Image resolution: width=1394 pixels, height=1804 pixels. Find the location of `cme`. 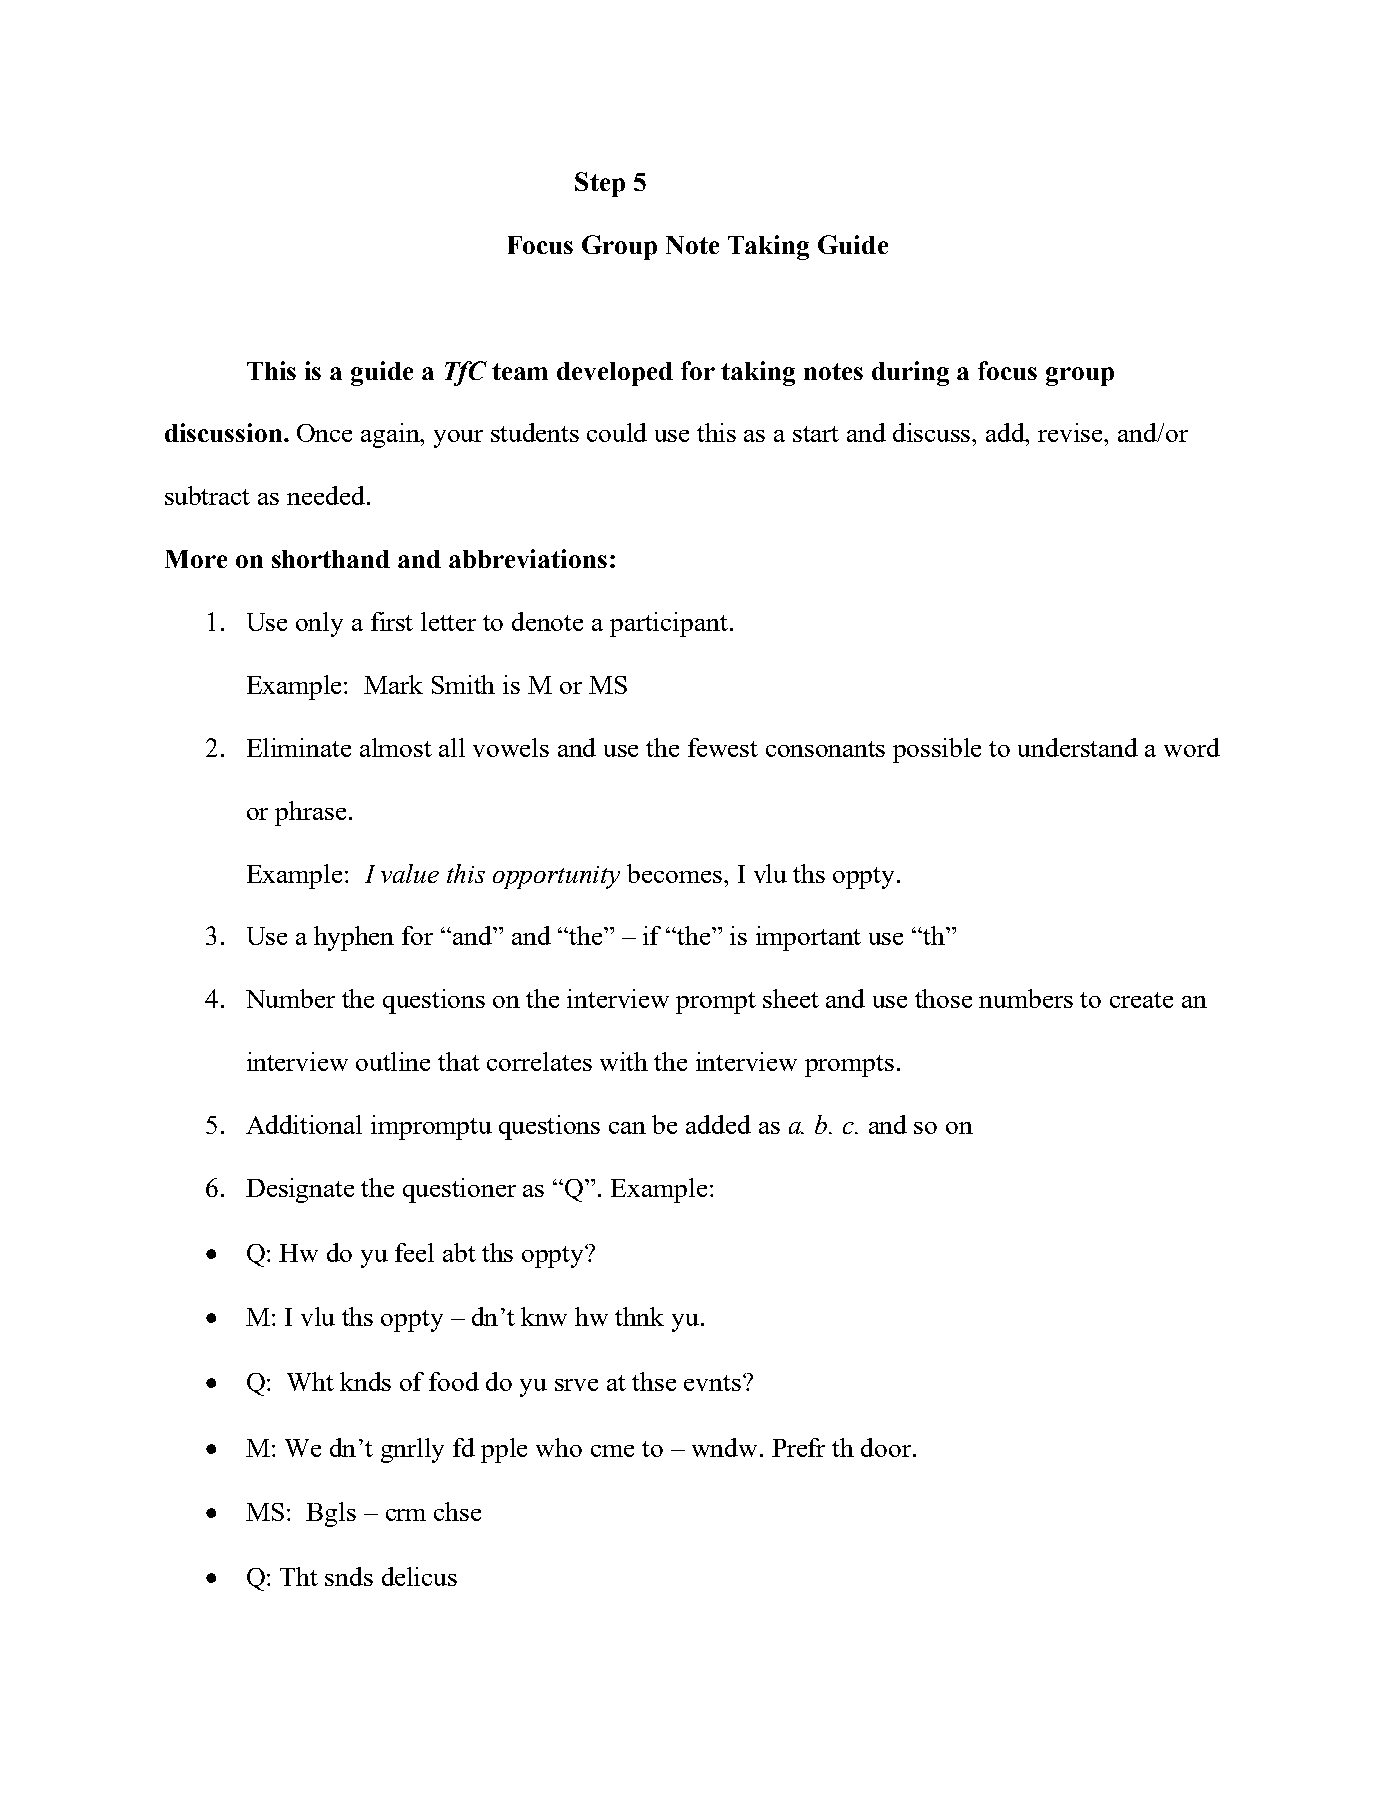

cme is located at coordinates (612, 1451).
